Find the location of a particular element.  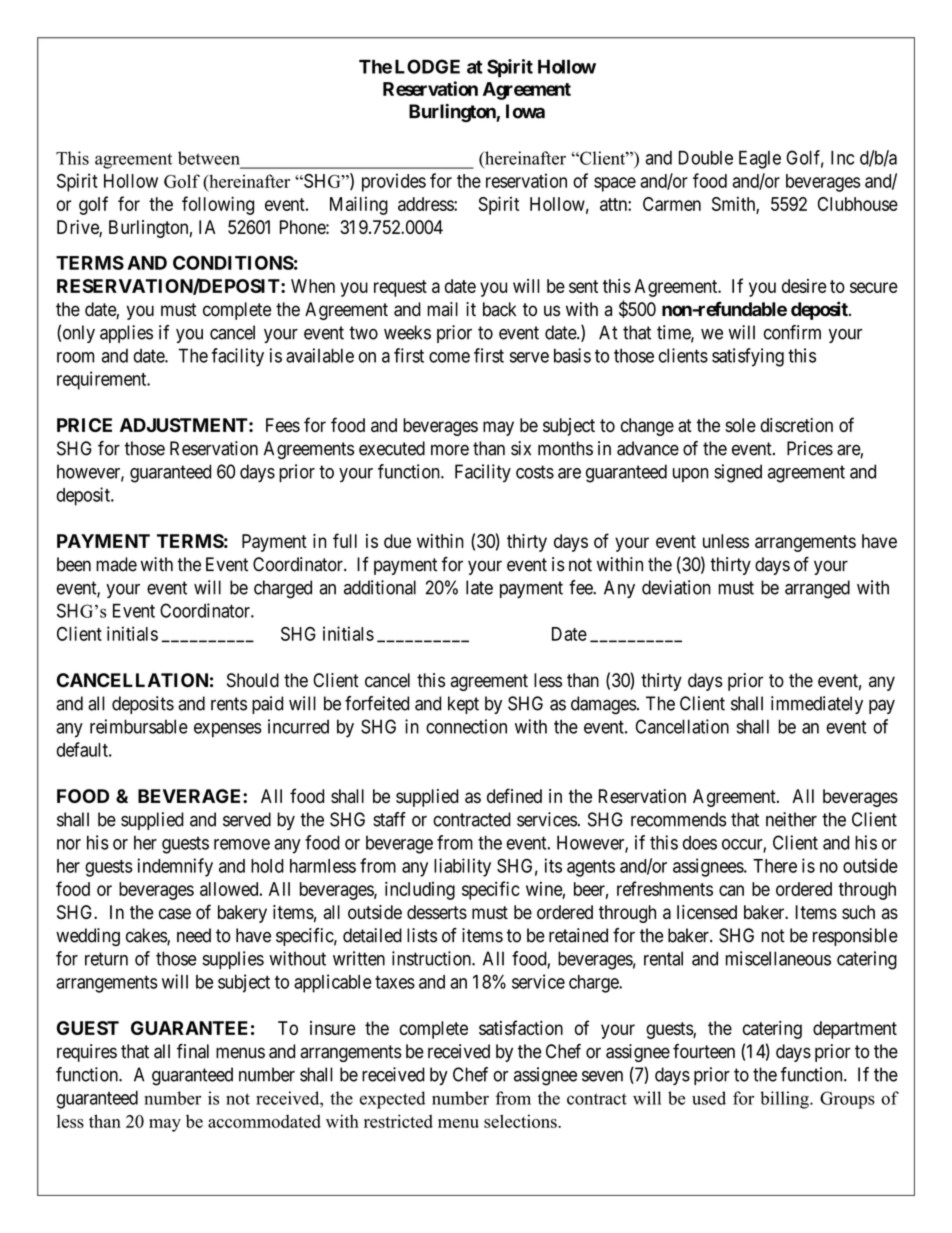

late is located at coordinates (479, 587).
